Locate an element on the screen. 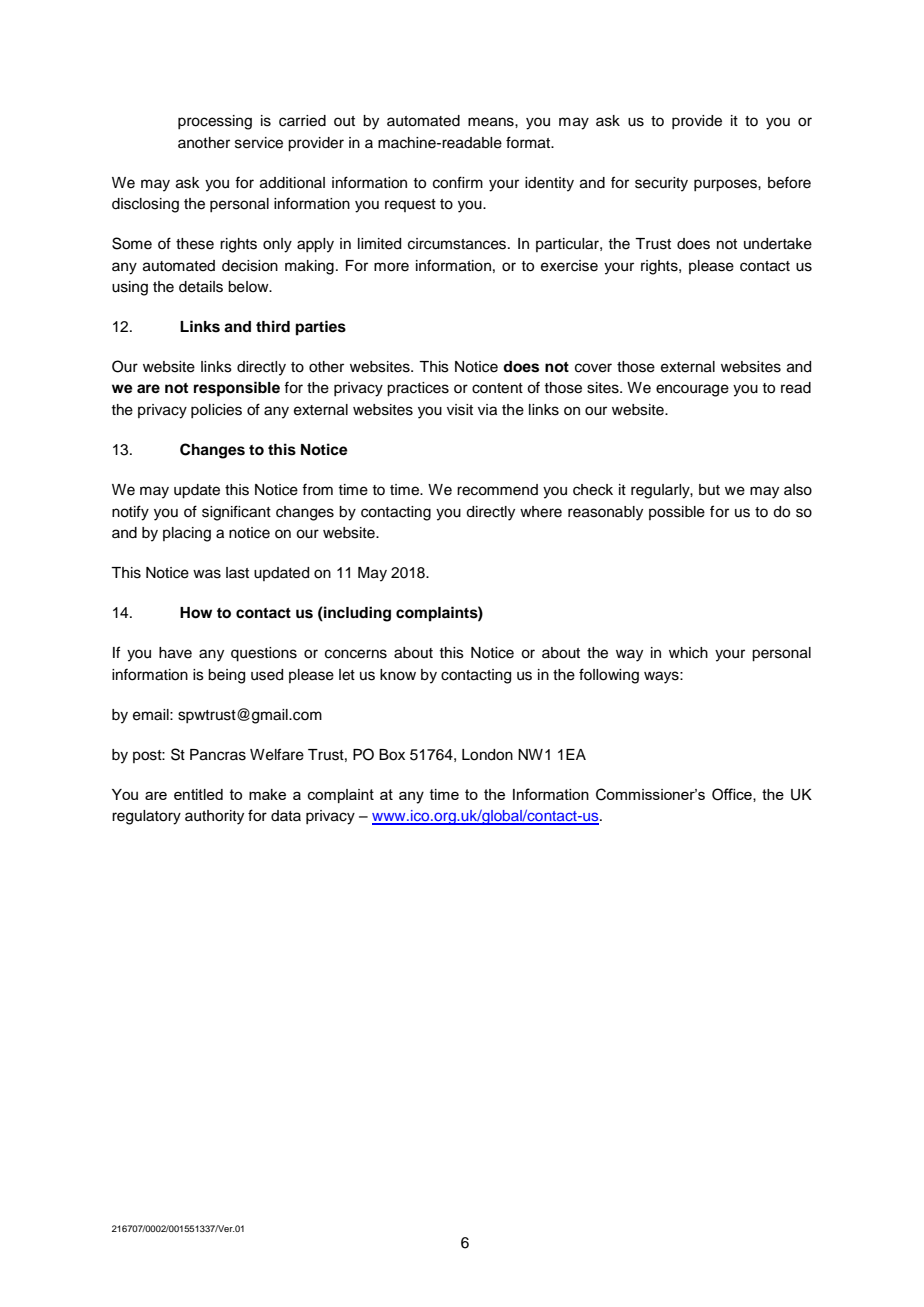 The width and height of the screenshot is (924, 1307). including is located at coordinates (356, 614).
